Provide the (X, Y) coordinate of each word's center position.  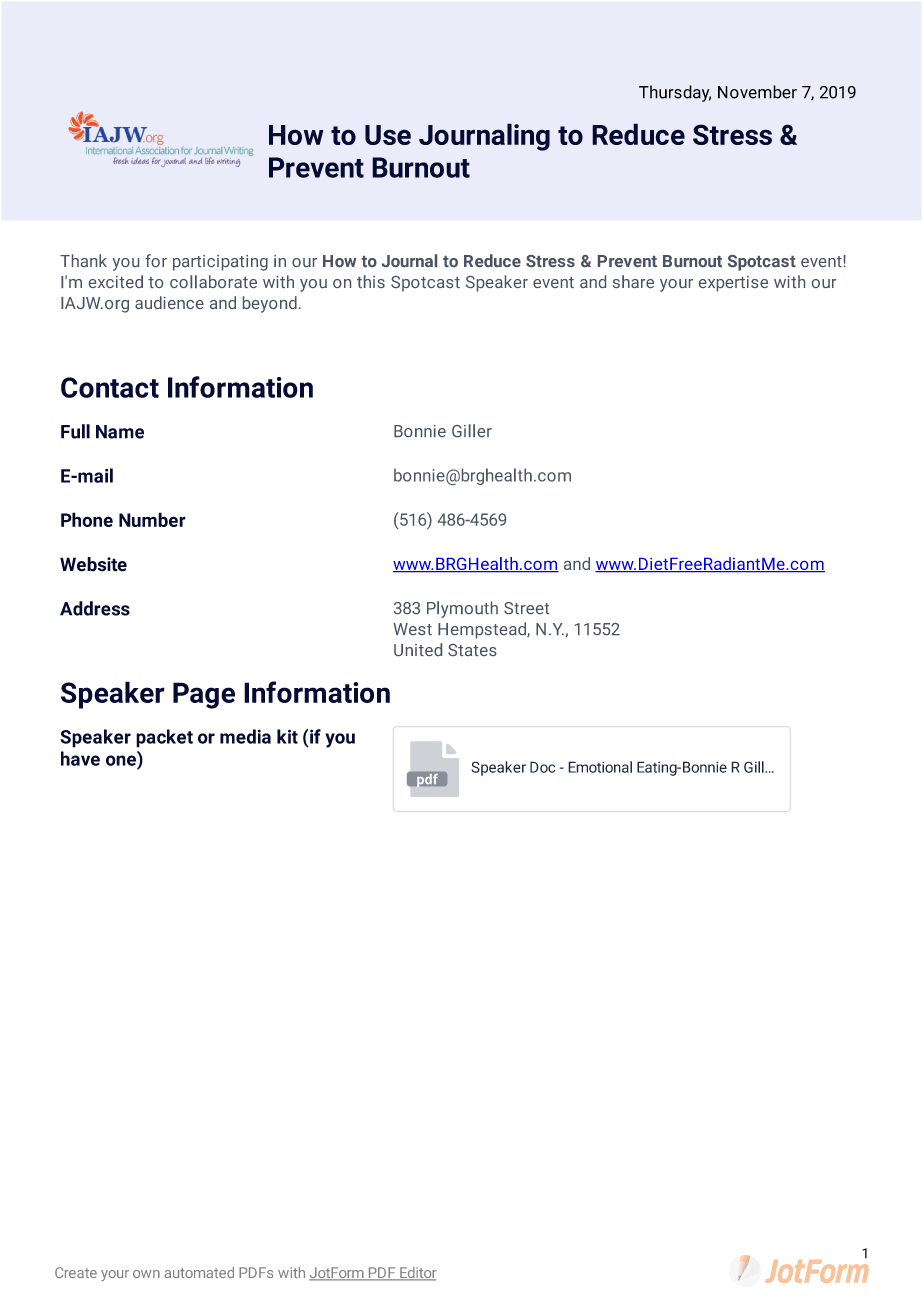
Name (120, 432)
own (146, 1274)
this (371, 281)
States (472, 650)
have (80, 758)
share (633, 281)
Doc (542, 767)
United (418, 649)
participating (220, 263)
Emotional (600, 767)
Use (388, 135)
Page (204, 695)
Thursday (675, 93)
